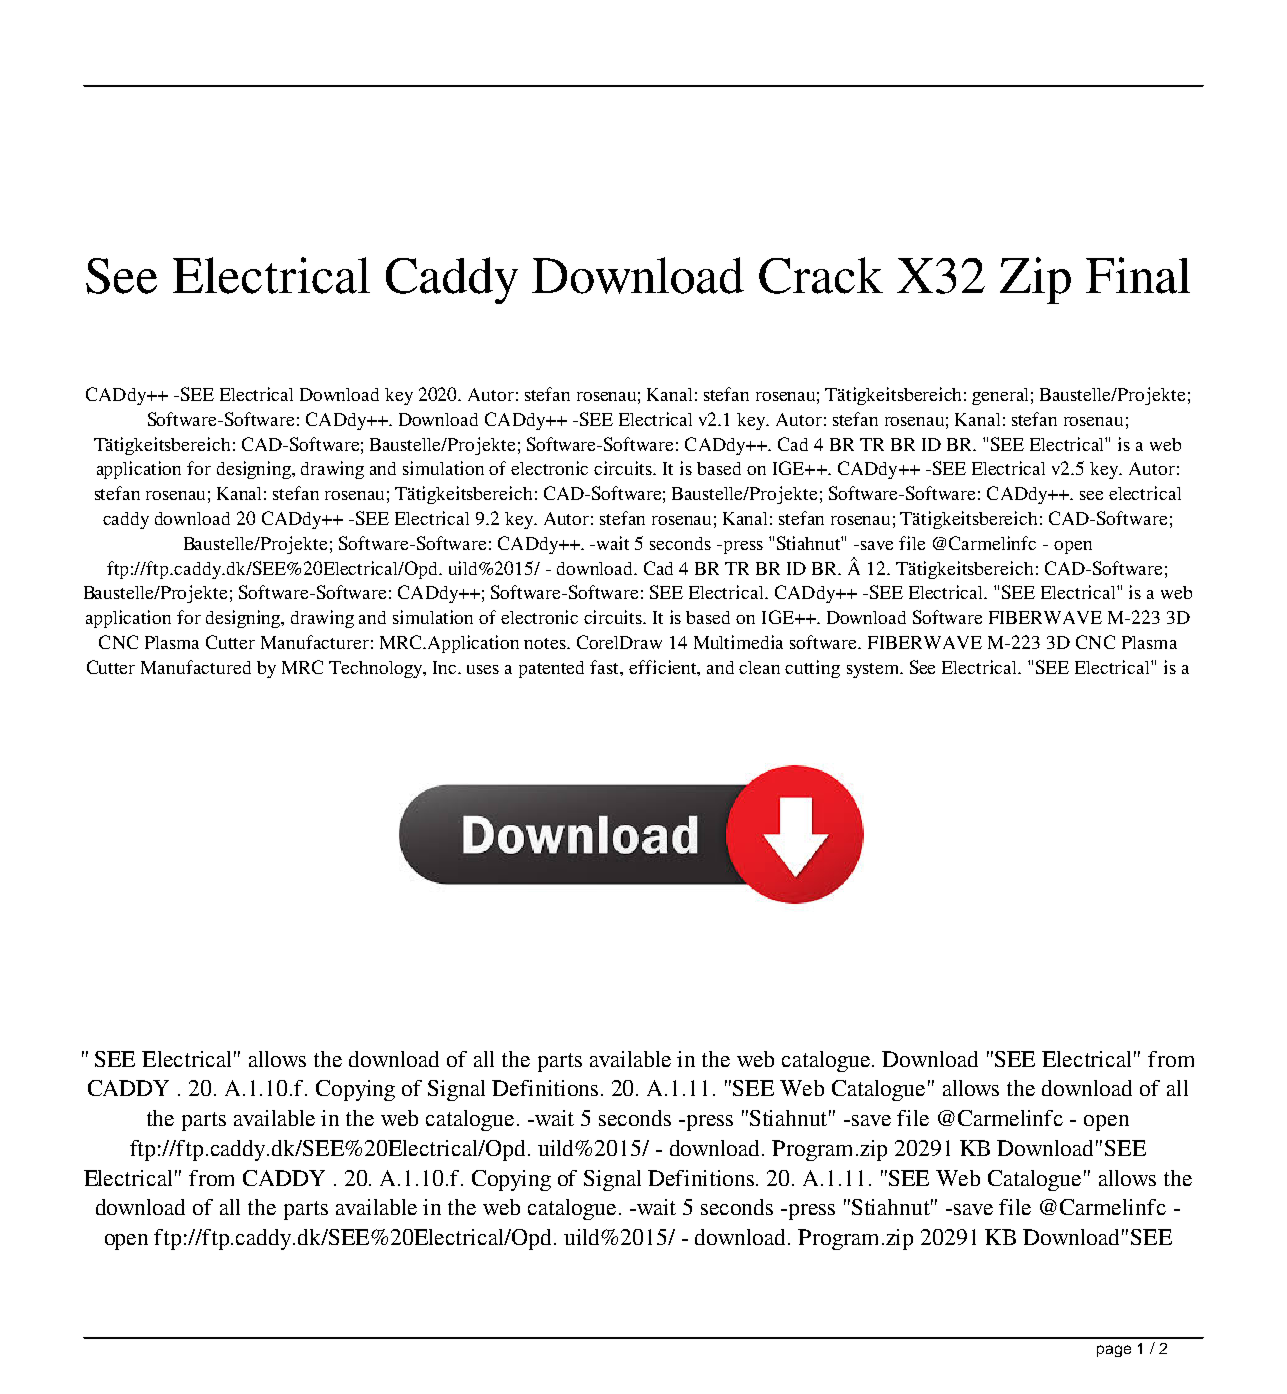 The height and width of the image is (1394, 1287). Describe the element at coordinates (1138, 275) in the image. I see `Final` at that location.
